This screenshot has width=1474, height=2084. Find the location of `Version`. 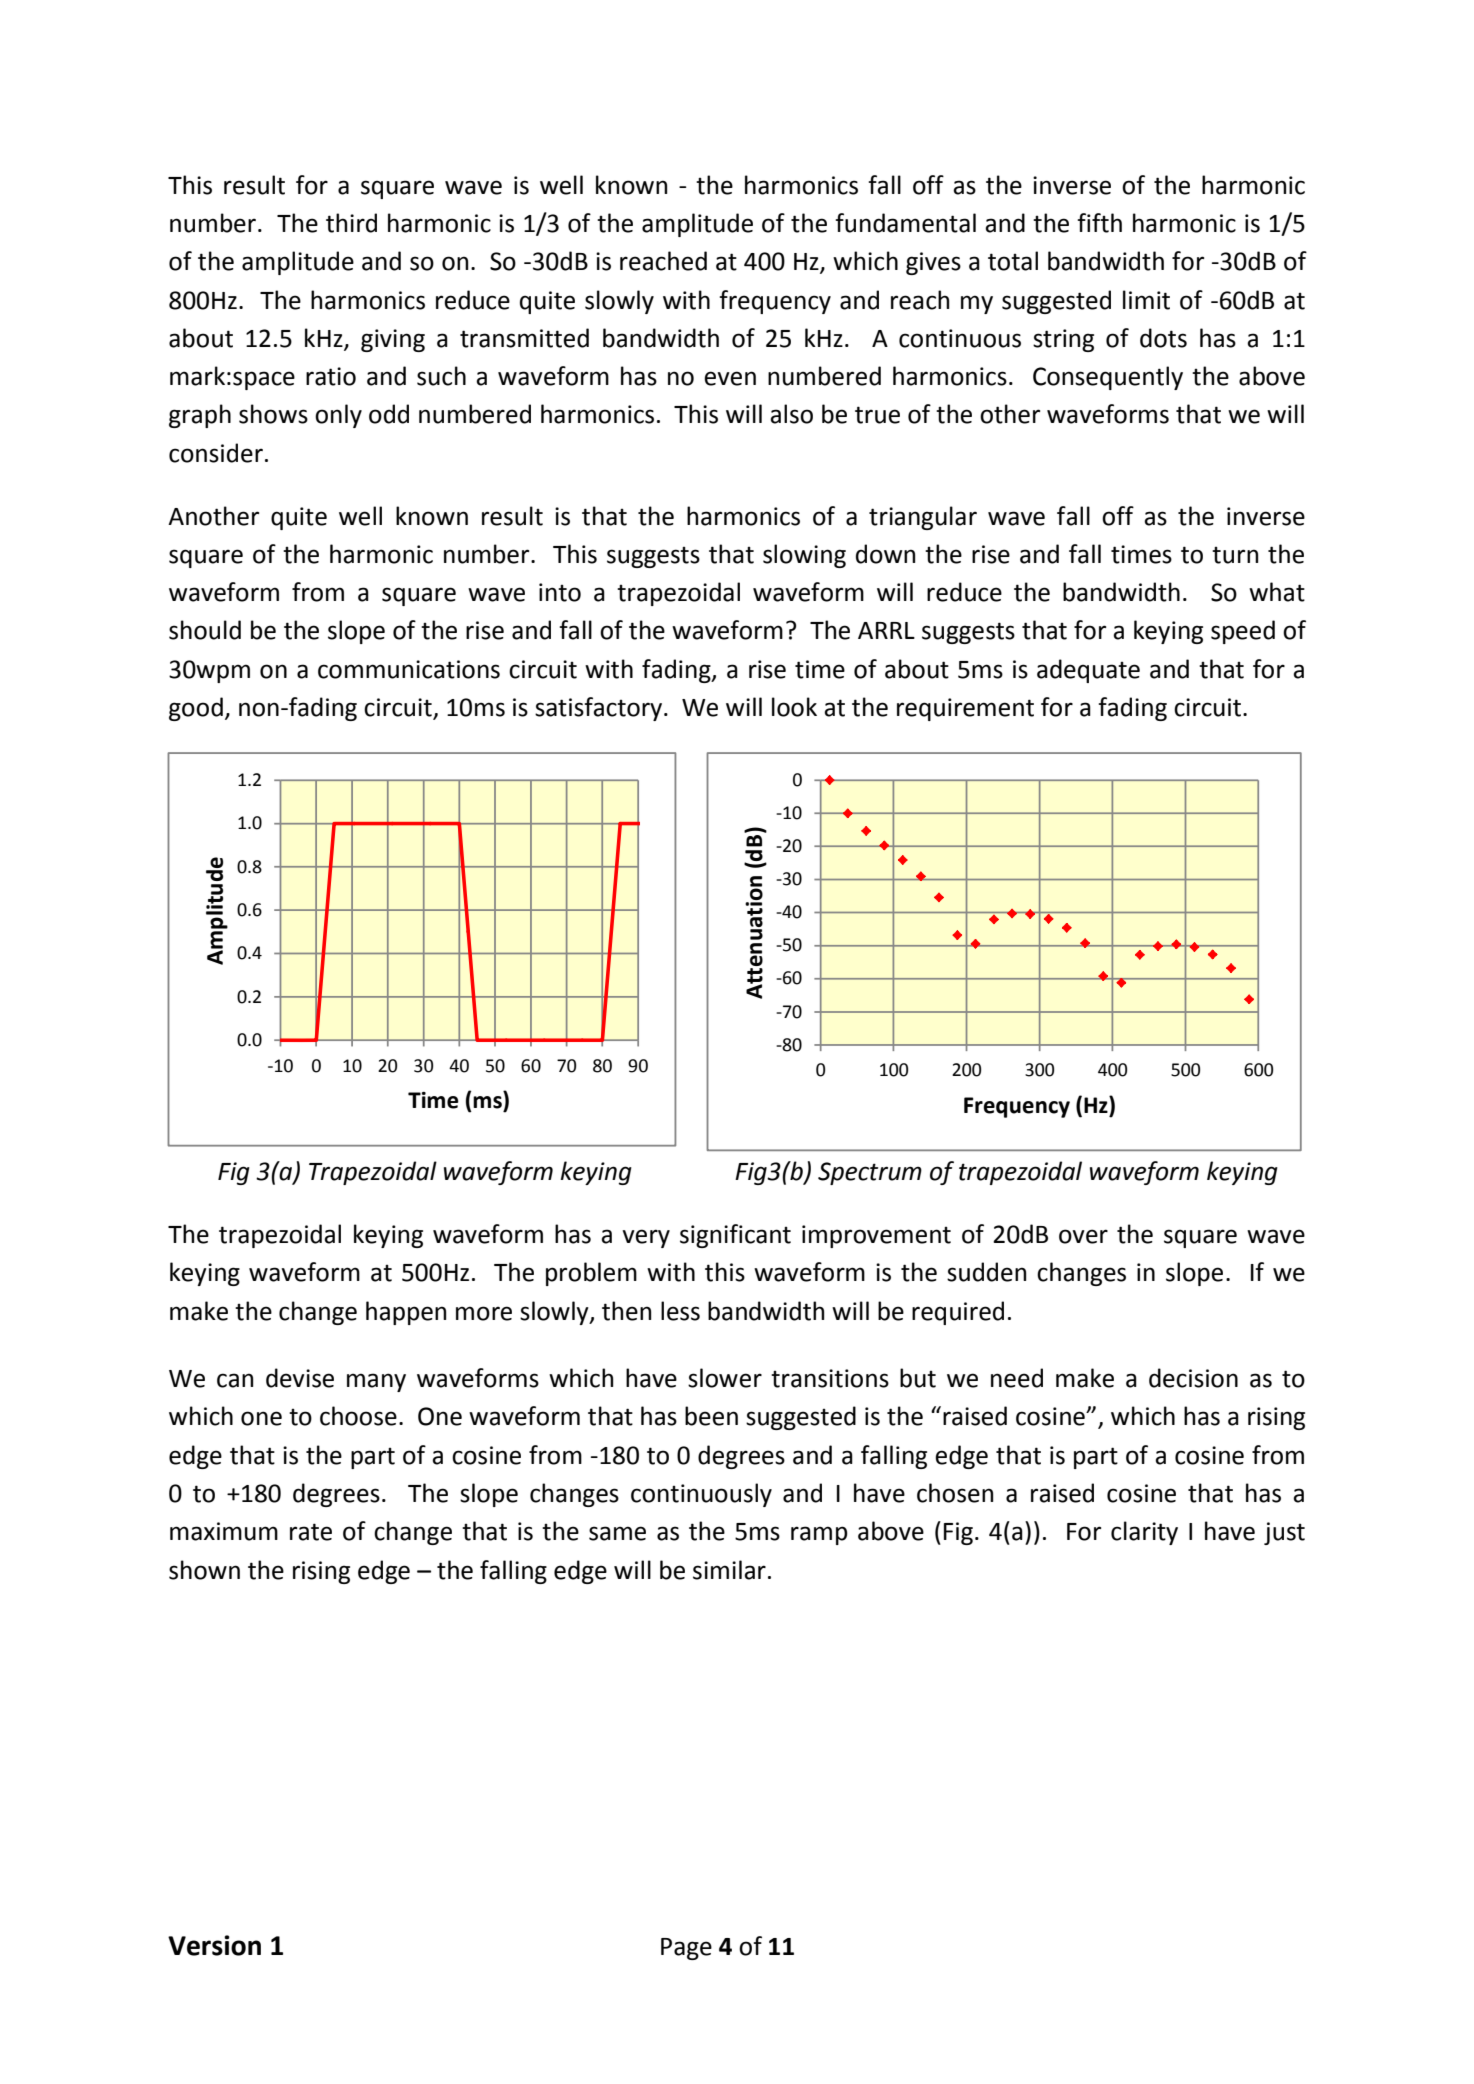

Version is located at coordinates (214, 1945).
